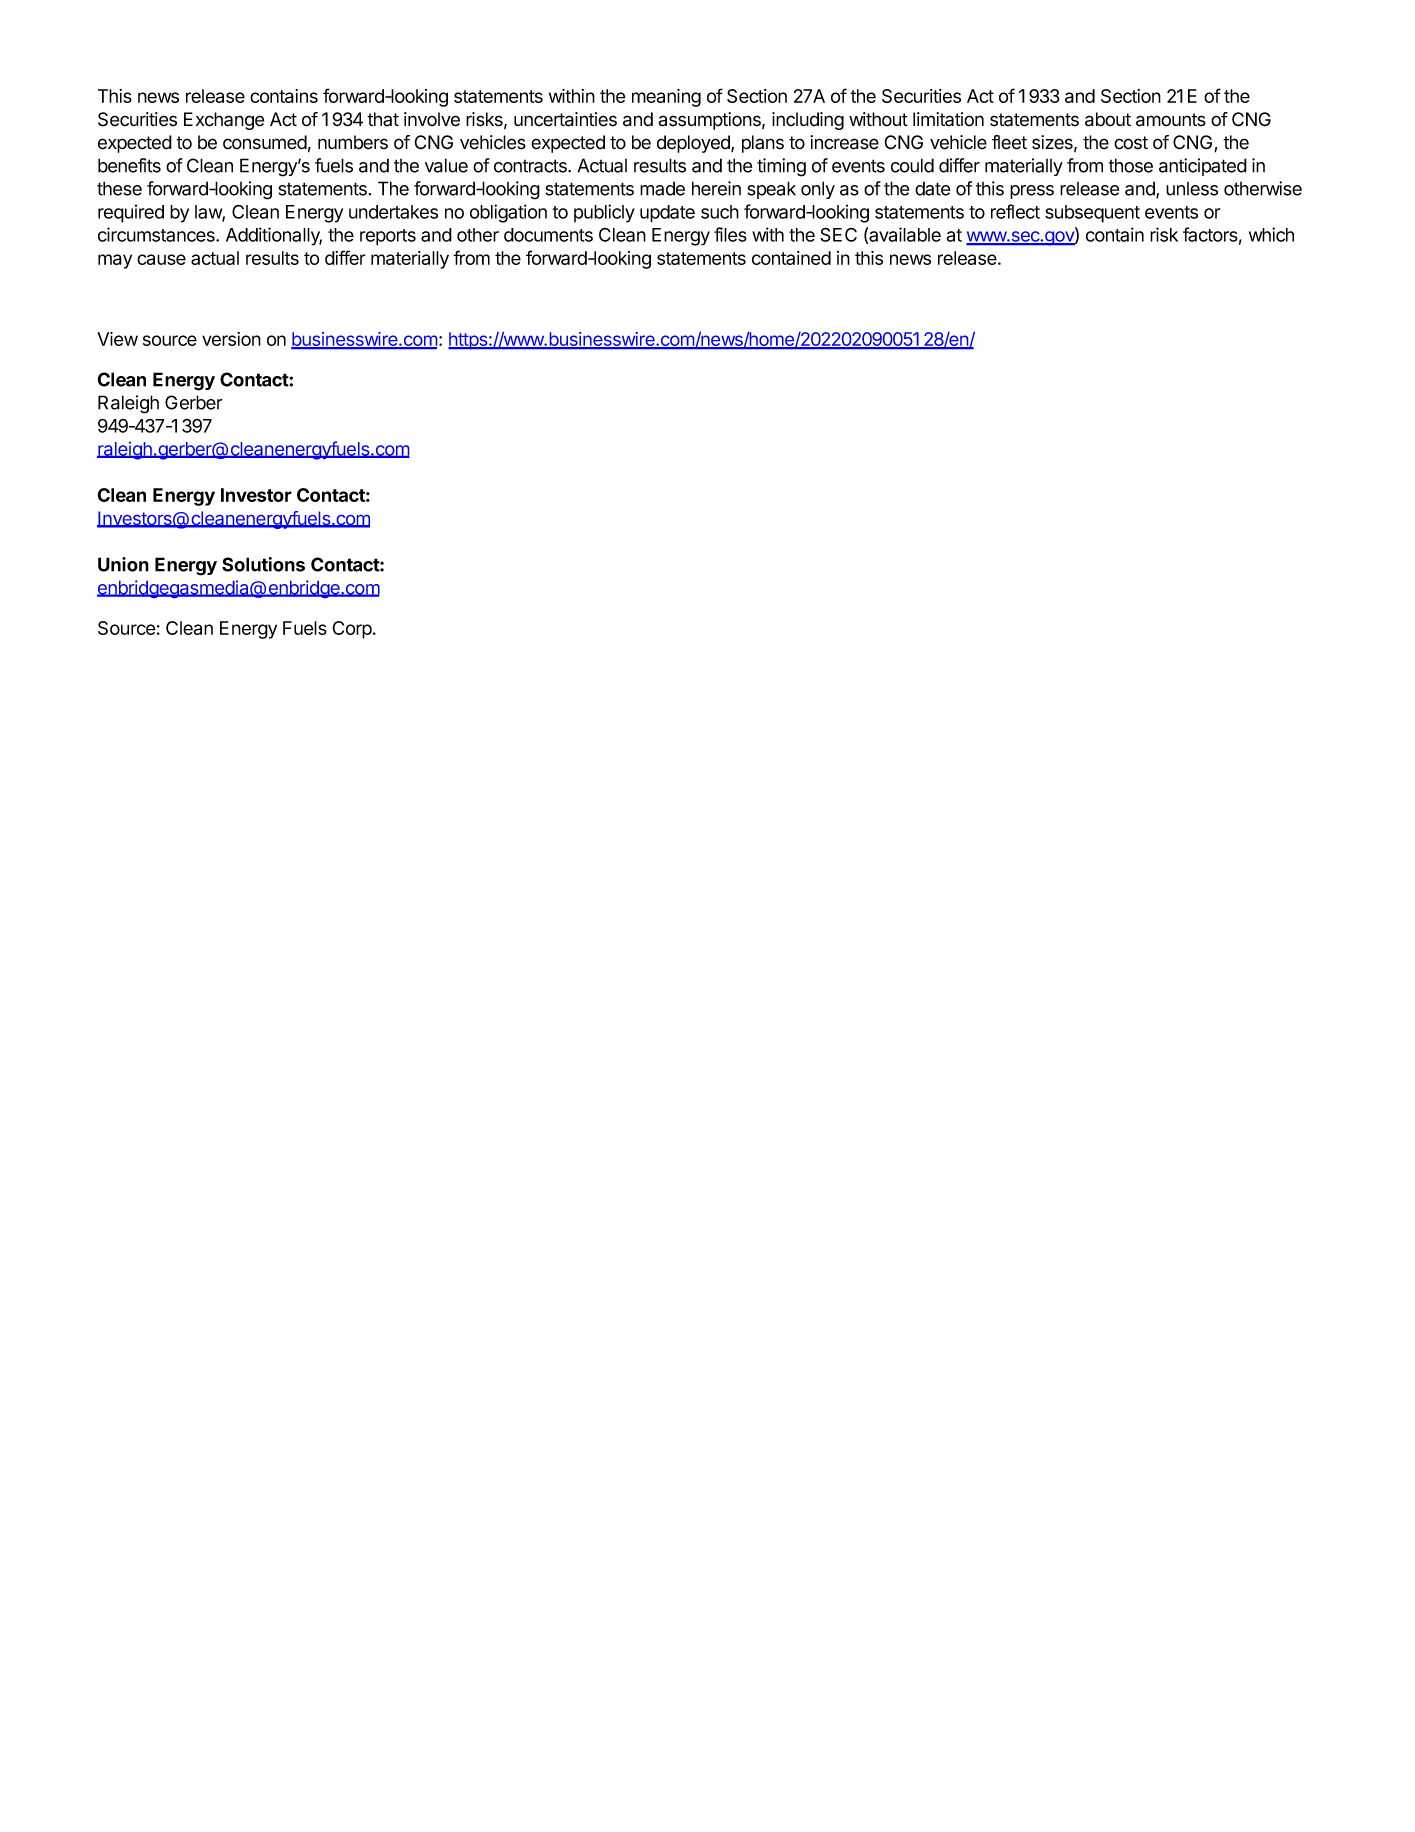  What do you see at coordinates (666, 98) in the image?
I see `meaning` at bounding box center [666, 98].
